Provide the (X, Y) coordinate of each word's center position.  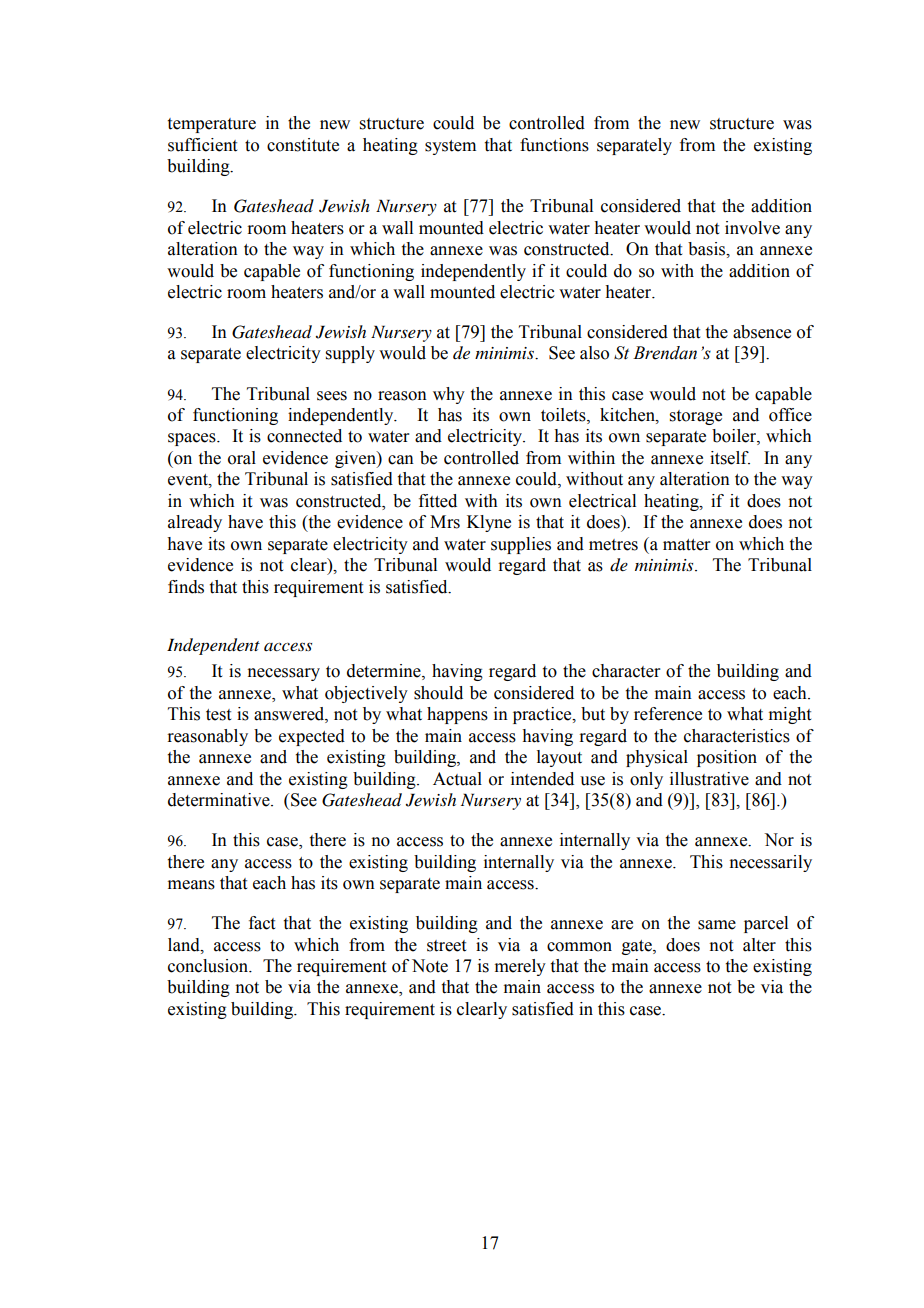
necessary (283, 674)
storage (696, 417)
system (450, 147)
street (446, 946)
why (449, 395)
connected (304, 436)
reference (668, 714)
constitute (303, 145)
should (438, 693)
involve (752, 228)
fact (262, 923)
